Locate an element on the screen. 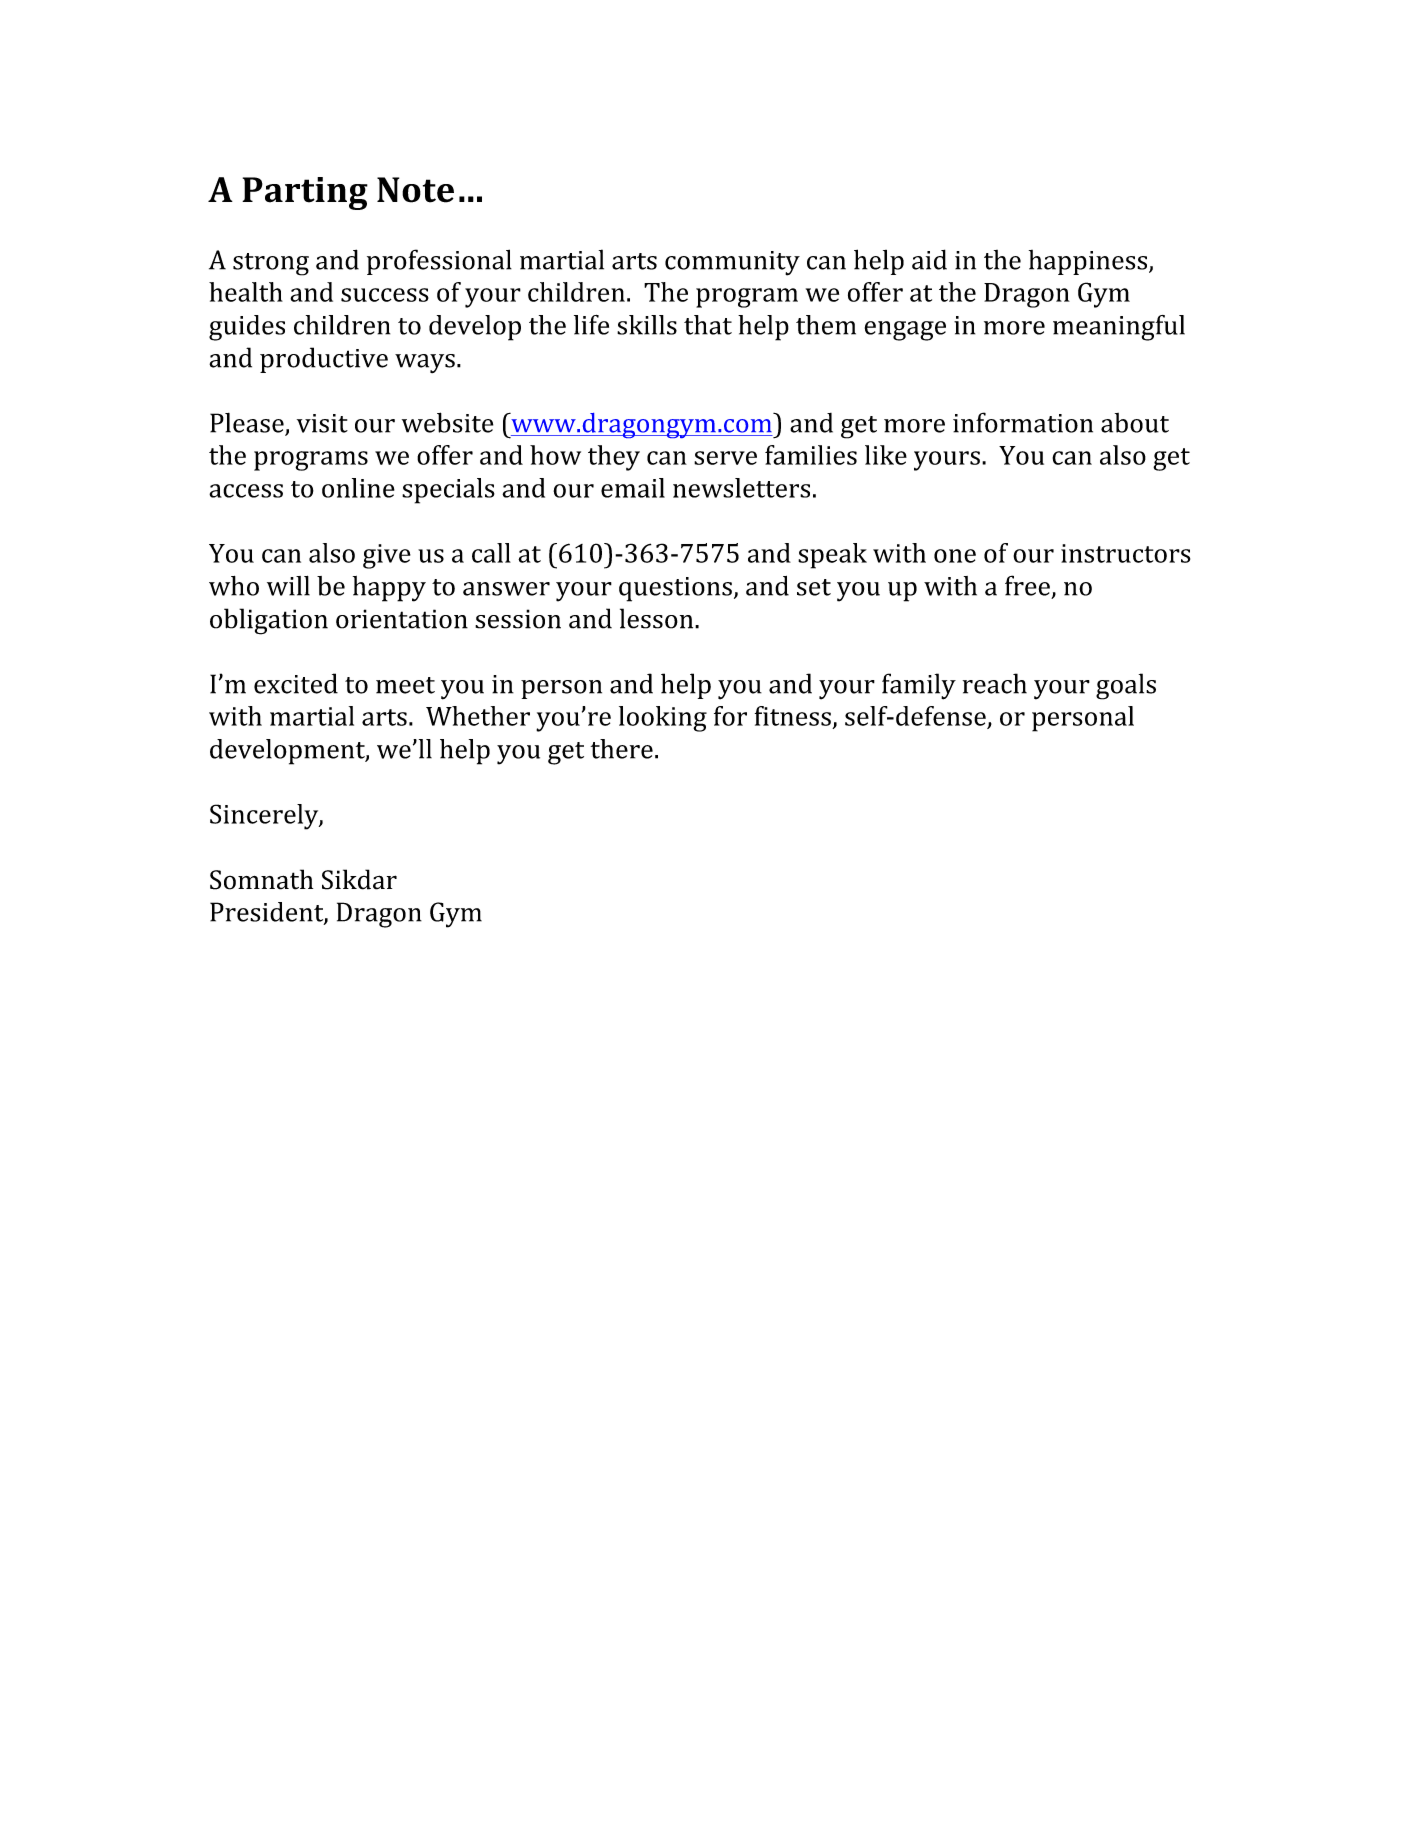 This screenshot has width=1419, height=1836. questions is located at coordinates (675, 589).
